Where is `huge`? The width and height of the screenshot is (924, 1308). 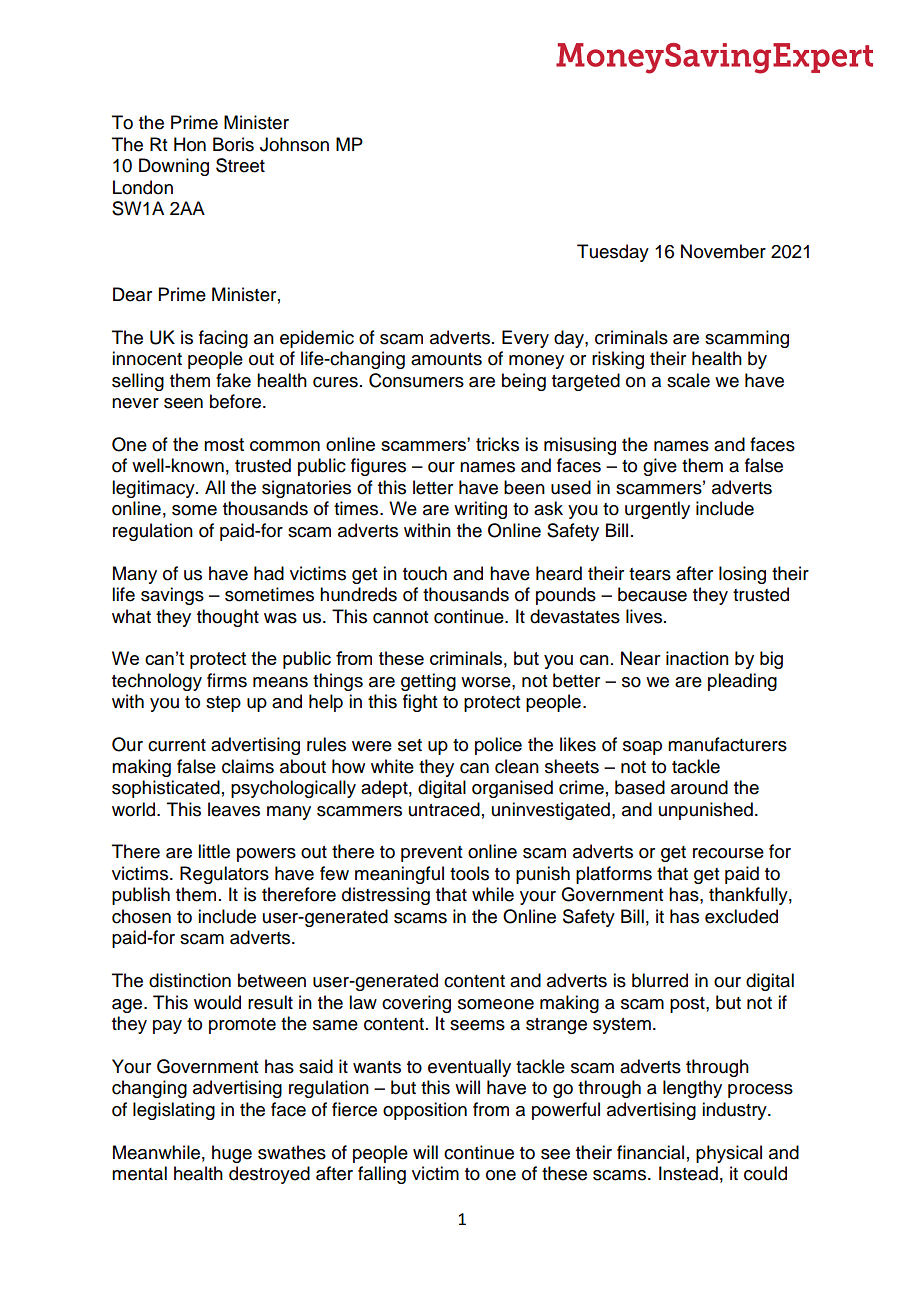 huge is located at coordinates (232, 1154).
